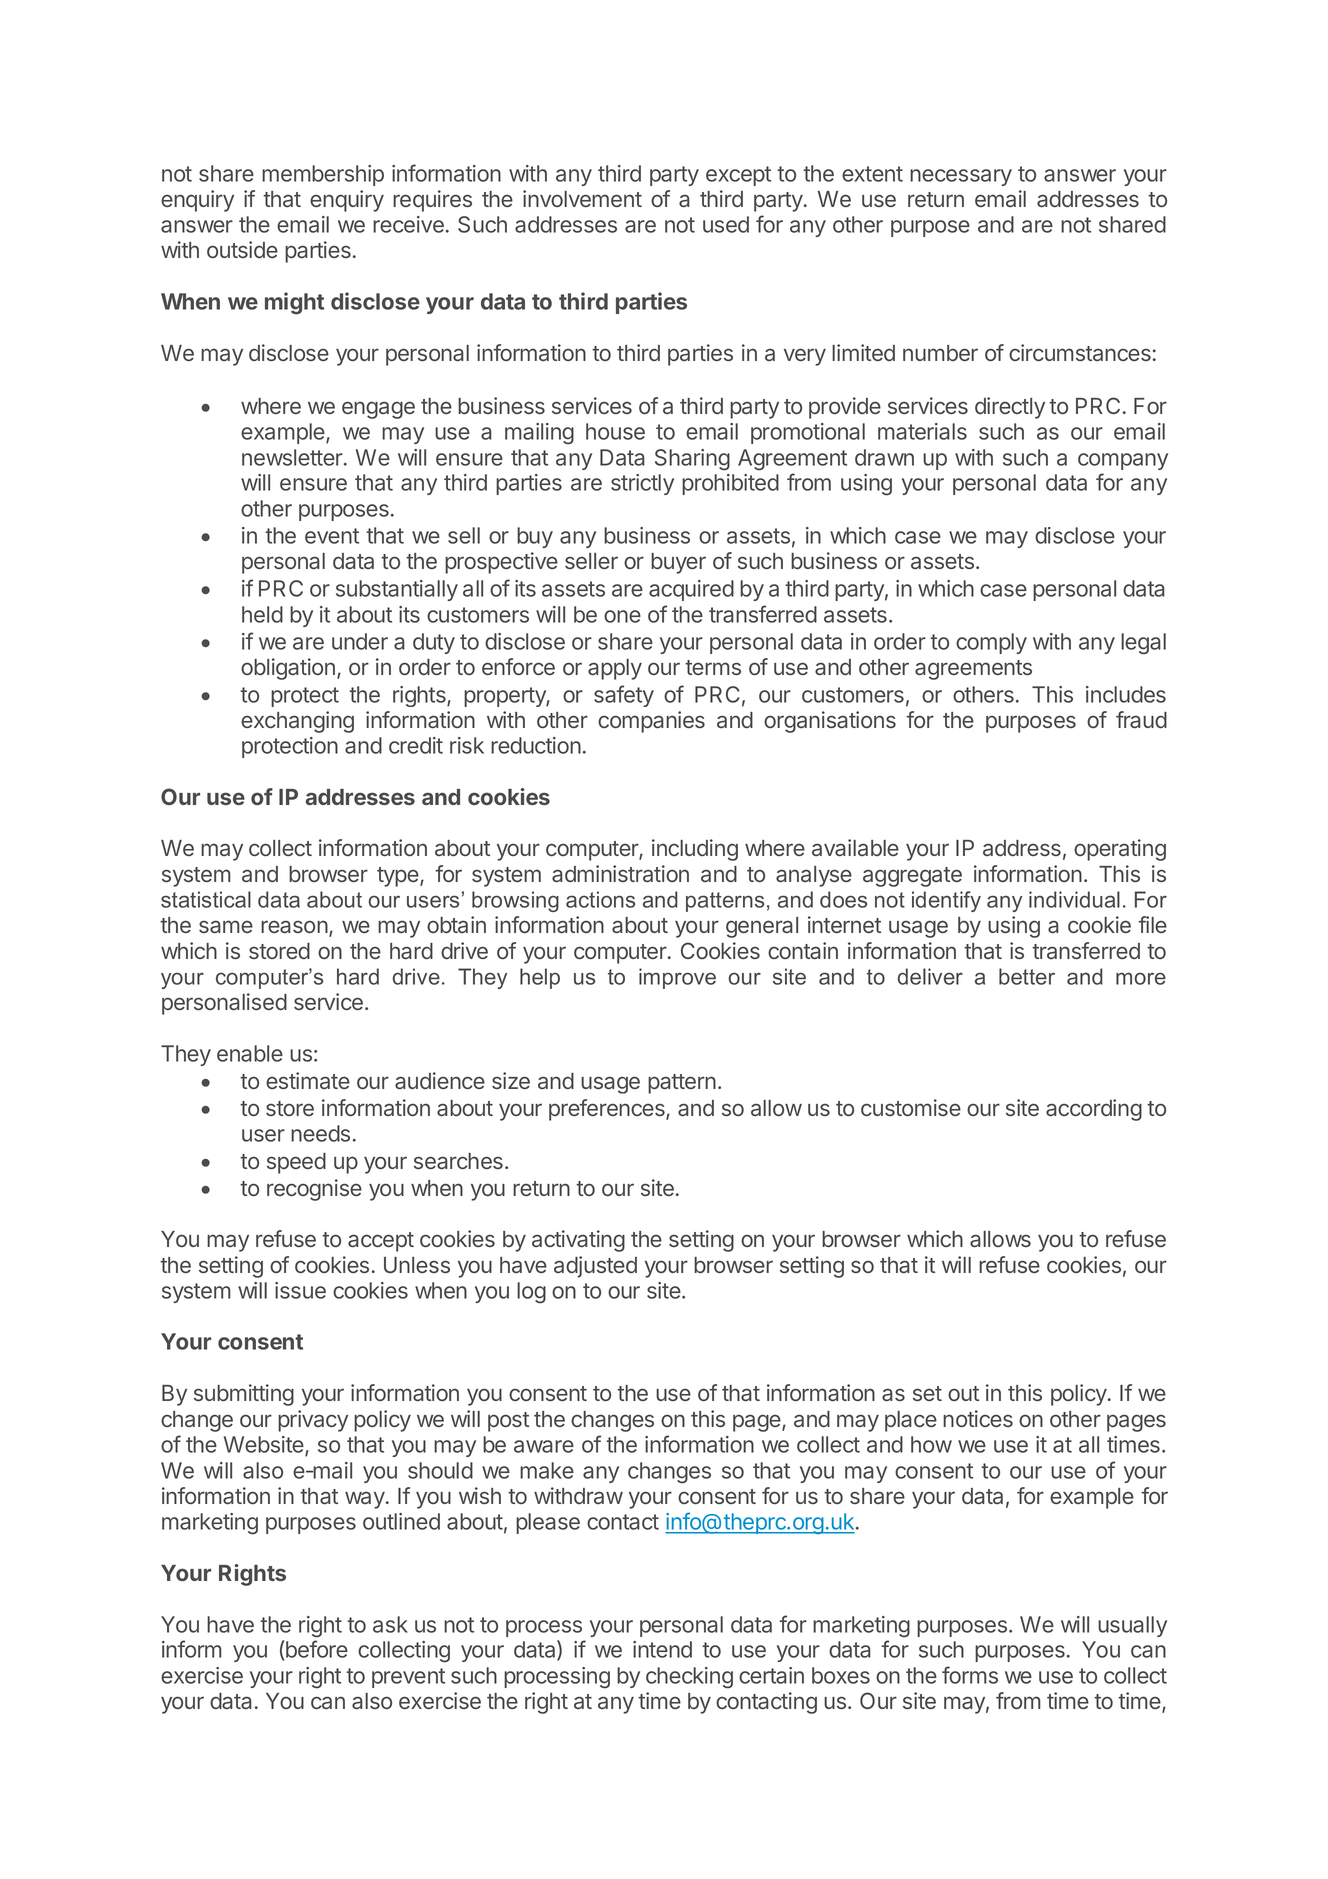 This image has width=1328, height=1879. Describe the element at coordinates (978, 1418) in the image. I see `notices` at that location.
